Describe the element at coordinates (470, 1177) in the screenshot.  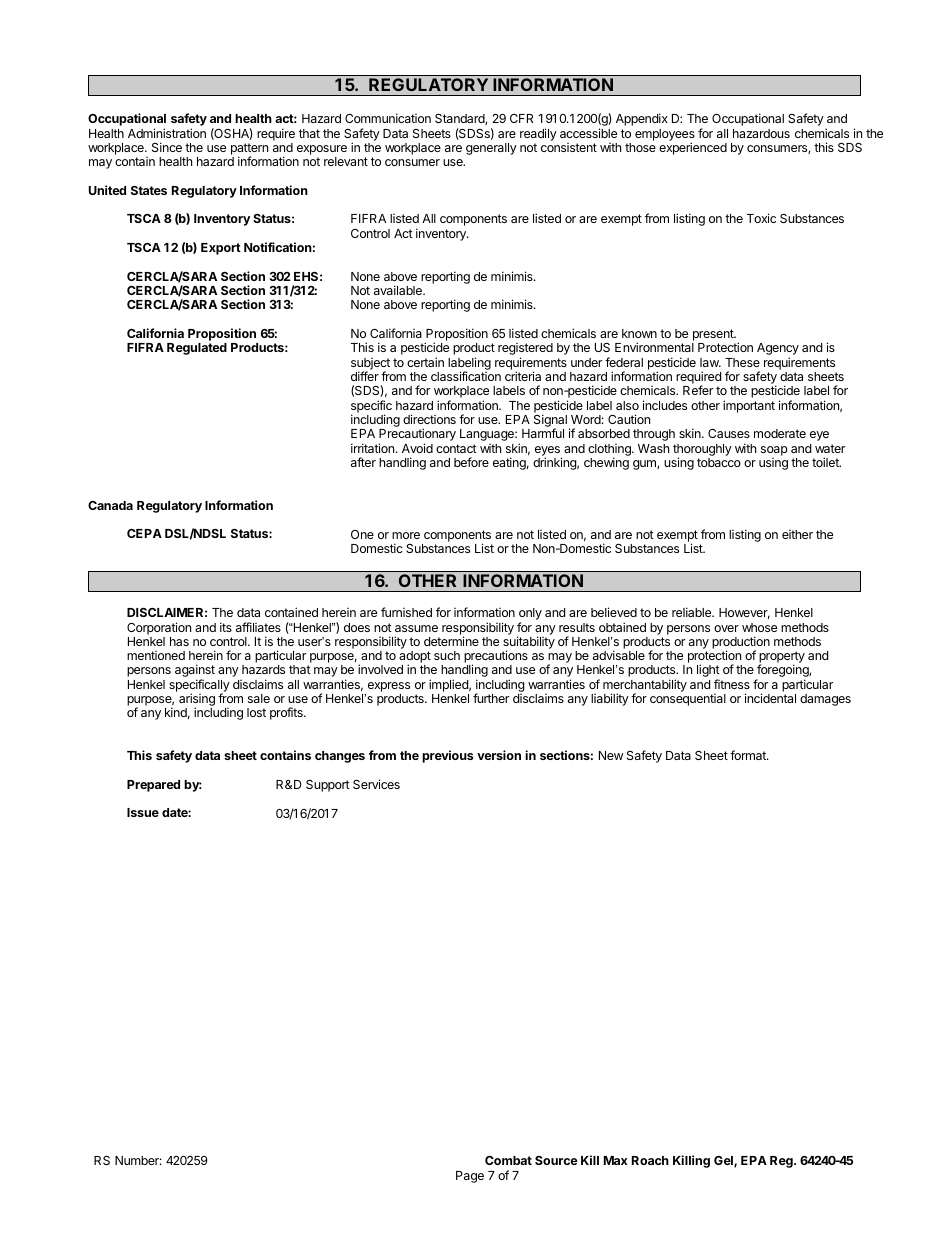
I see `Page` at that location.
